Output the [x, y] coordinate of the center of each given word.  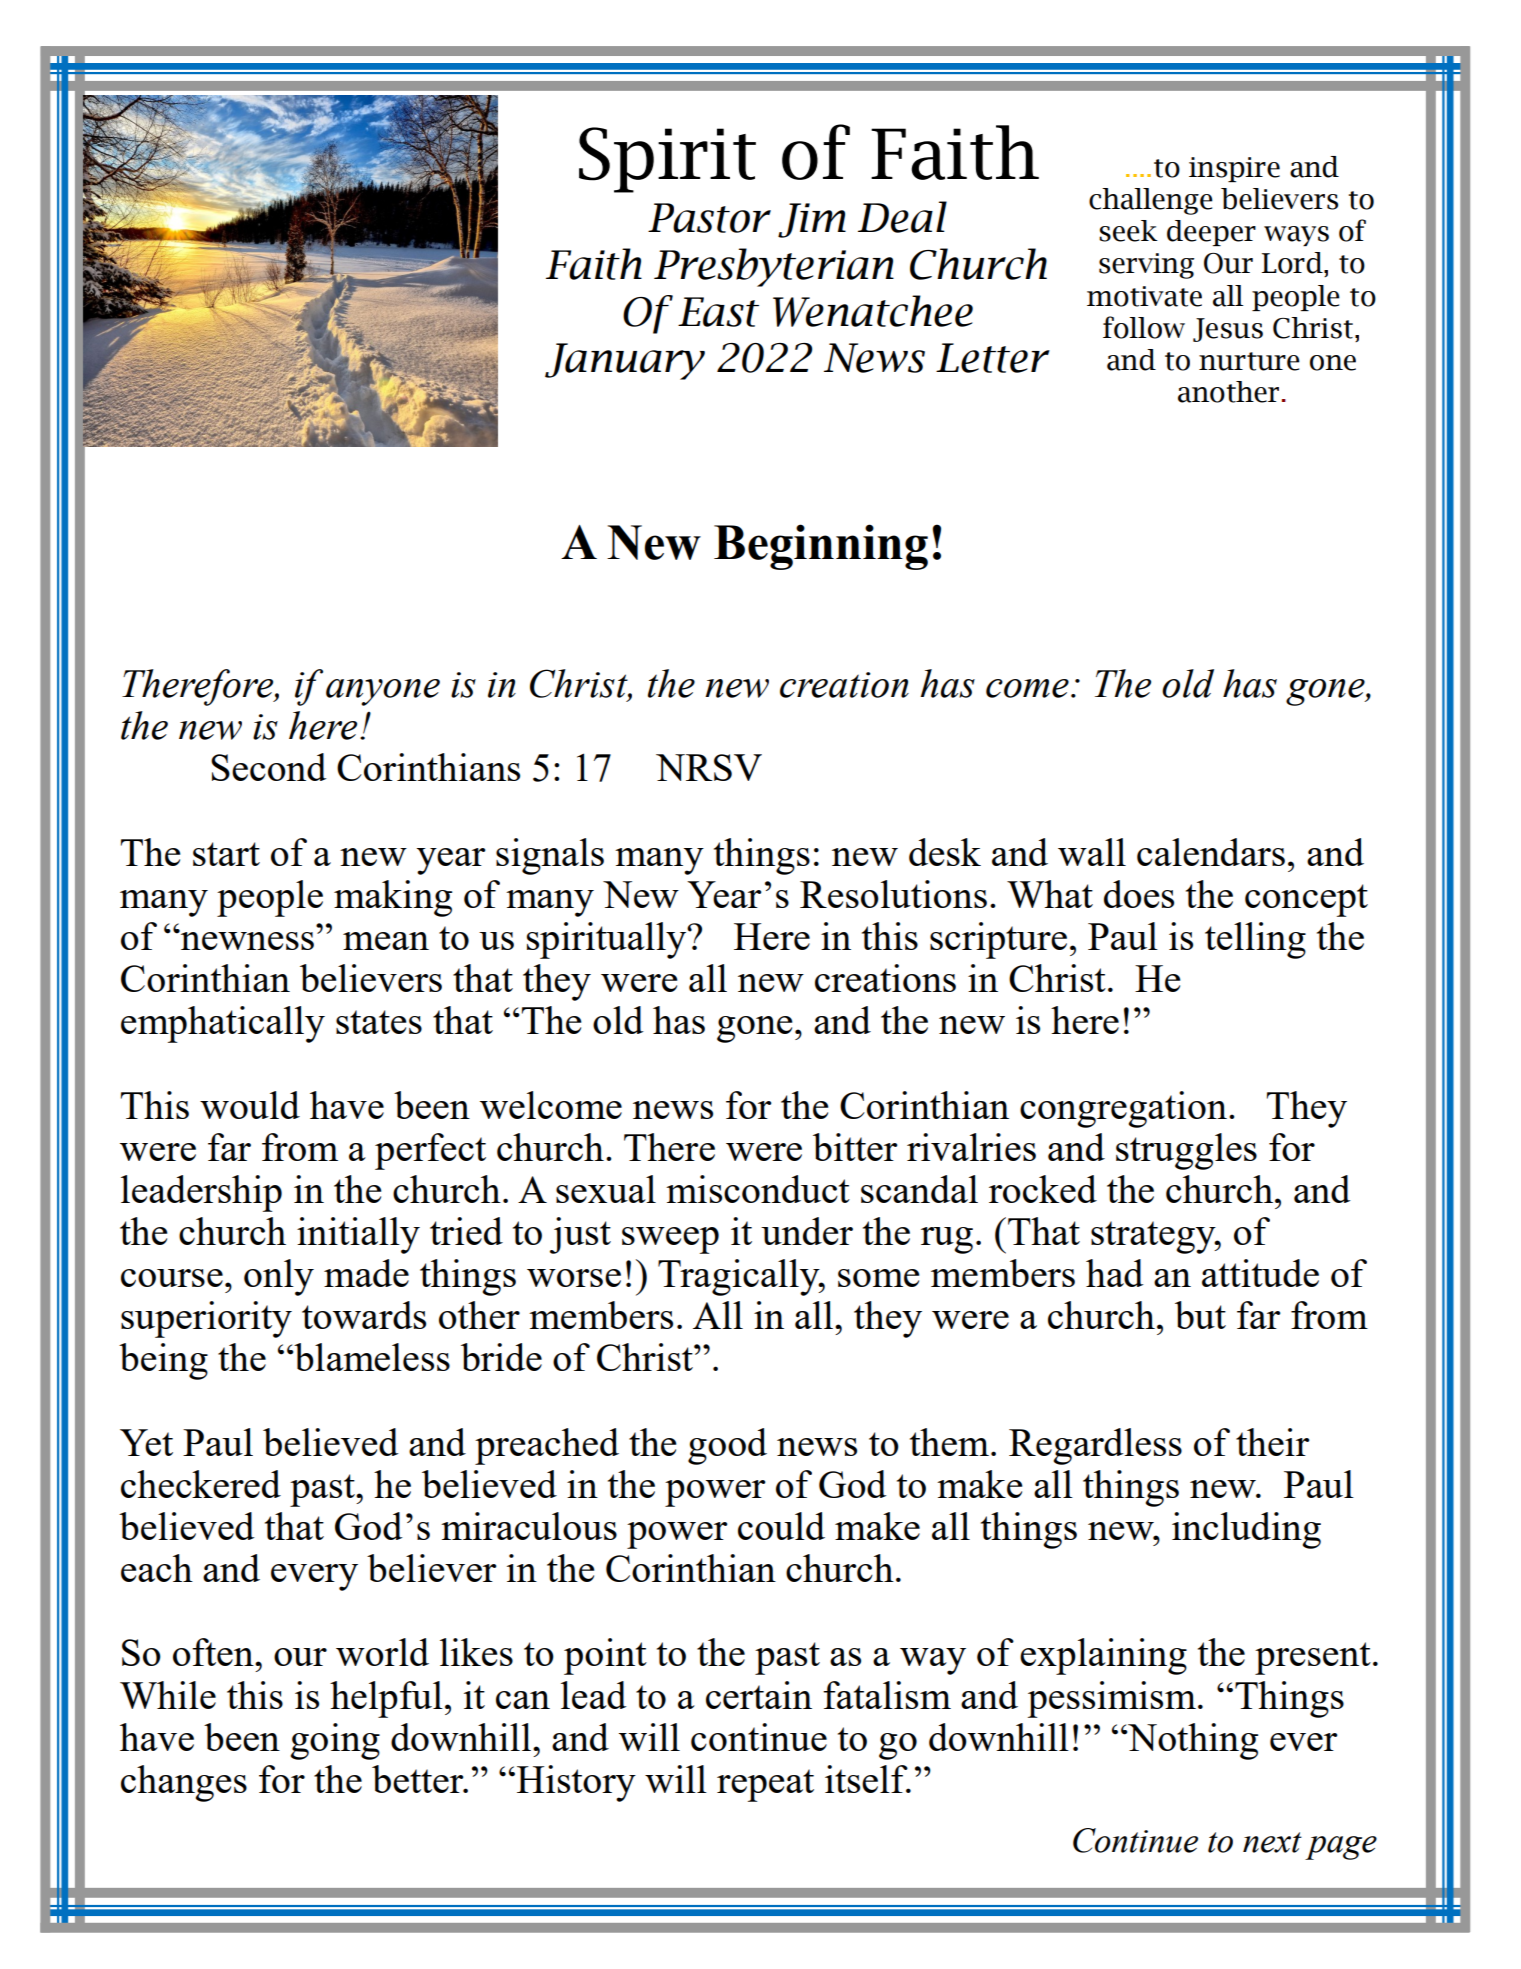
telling [1255, 940]
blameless [371, 1357]
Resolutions [893, 894]
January [625, 361]
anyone [383, 692]
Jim [812, 220]
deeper [1211, 233]
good [727, 1446]
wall [1092, 852]
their [1272, 1442]
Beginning [821, 547]
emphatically [223, 1024]
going [335, 1741]
